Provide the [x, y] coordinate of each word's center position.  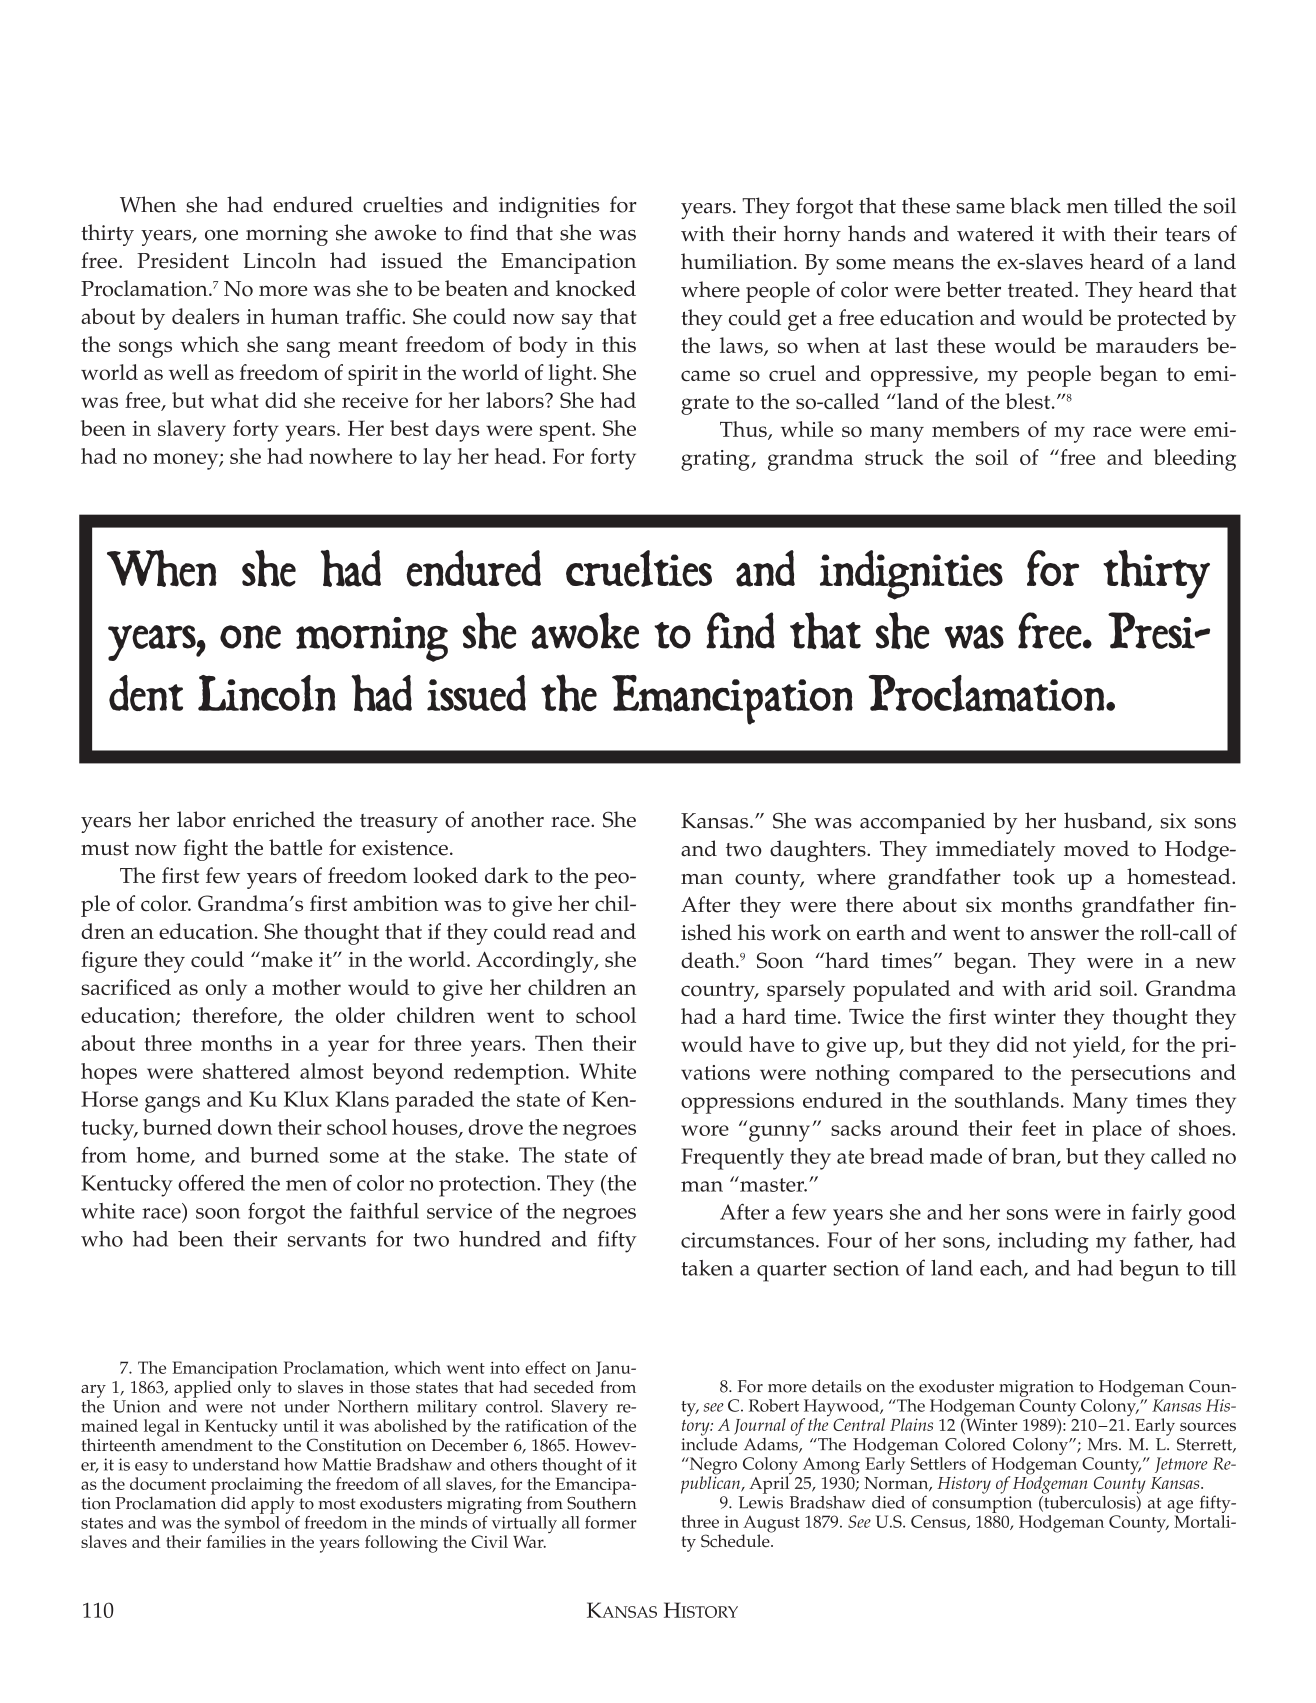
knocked [596, 288]
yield [1097, 1047]
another [507, 819]
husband [1106, 821]
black [1035, 205]
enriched [274, 819]
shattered [246, 1071]
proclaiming [257, 1487]
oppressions [737, 1103]
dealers [206, 316]
